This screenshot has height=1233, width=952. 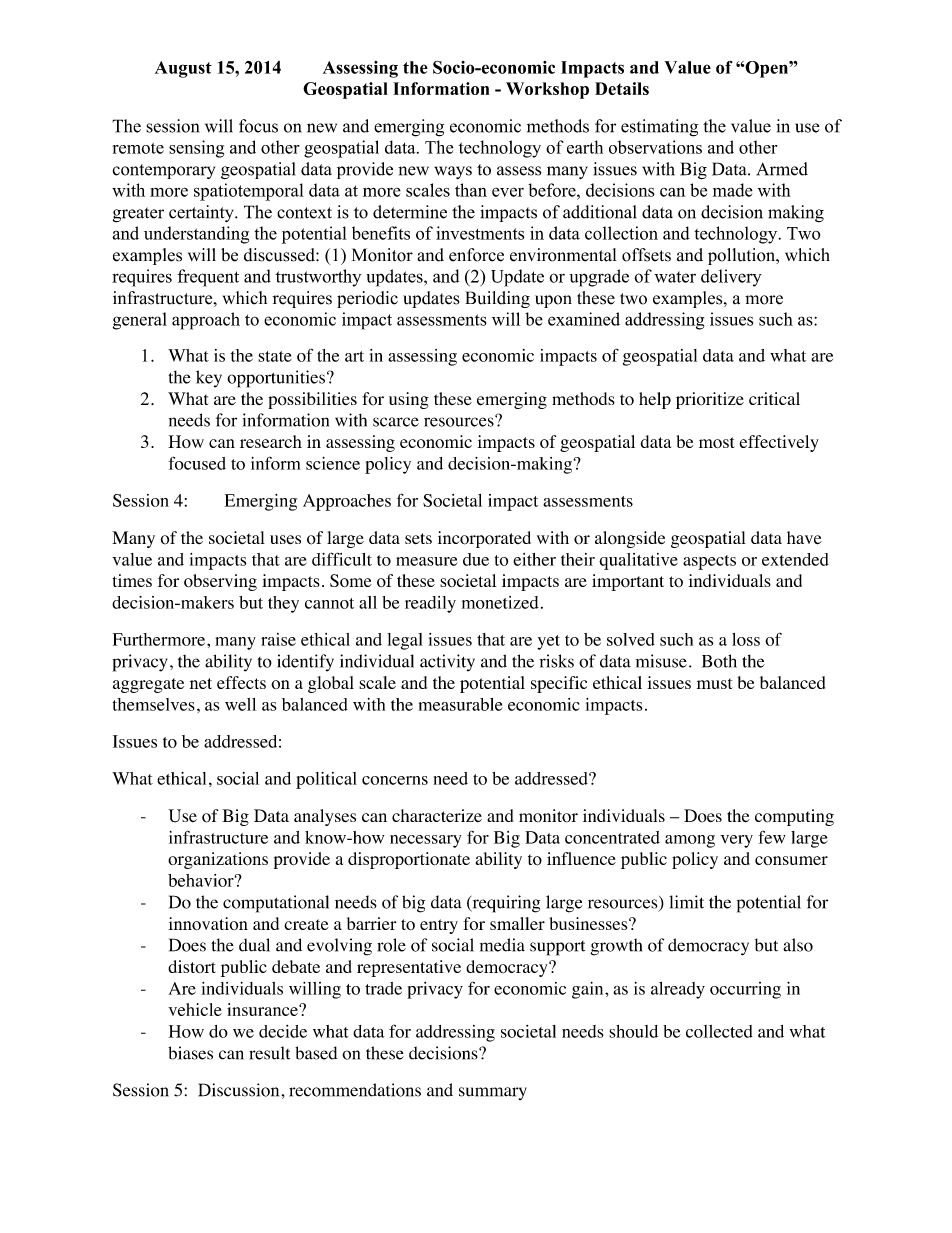 I want to click on summary, so click(x=493, y=1093).
